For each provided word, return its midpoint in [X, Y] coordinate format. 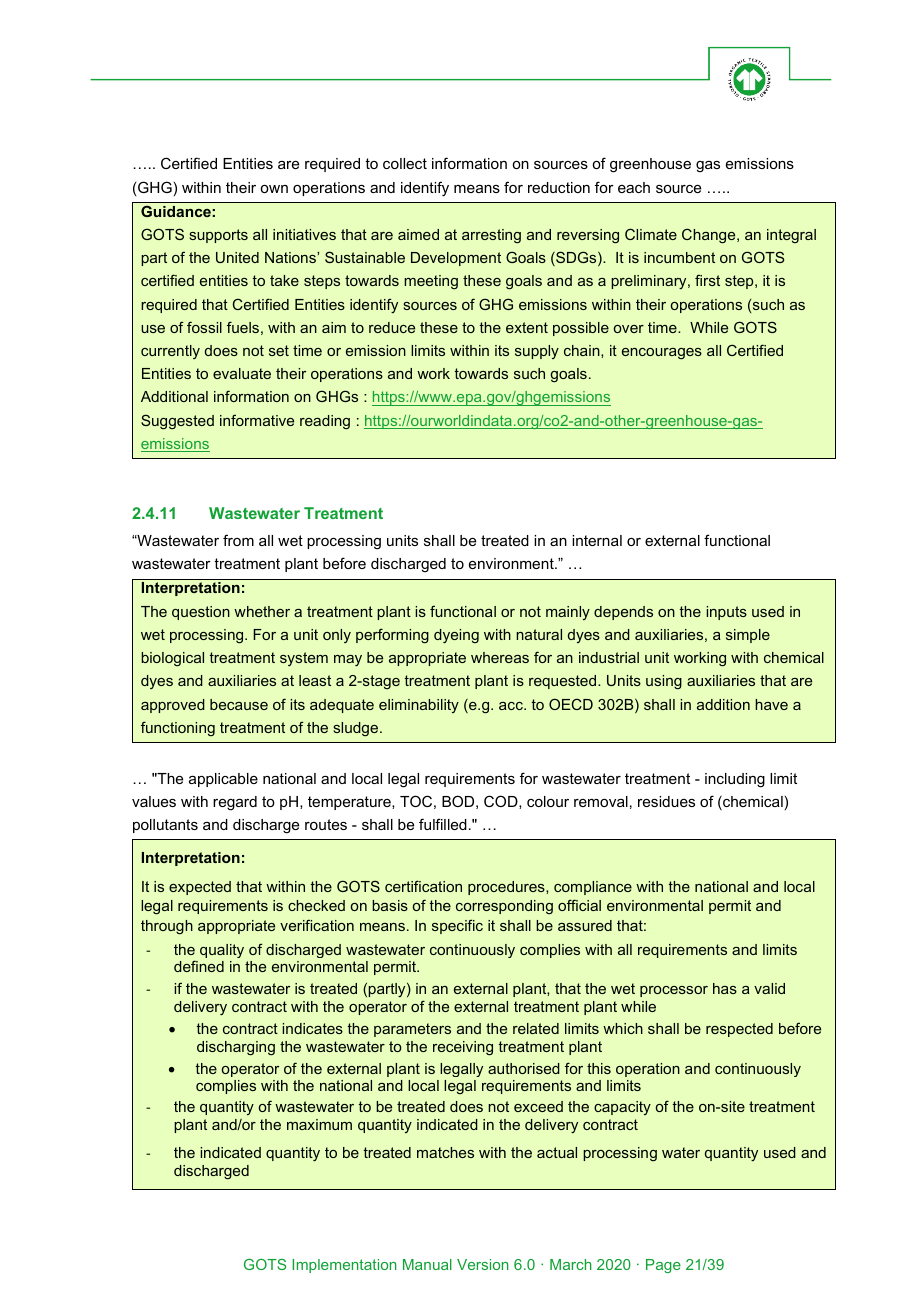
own [274, 189]
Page [663, 1266]
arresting [491, 236]
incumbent [679, 257]
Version [483, 1264]
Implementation [344, 1266]
